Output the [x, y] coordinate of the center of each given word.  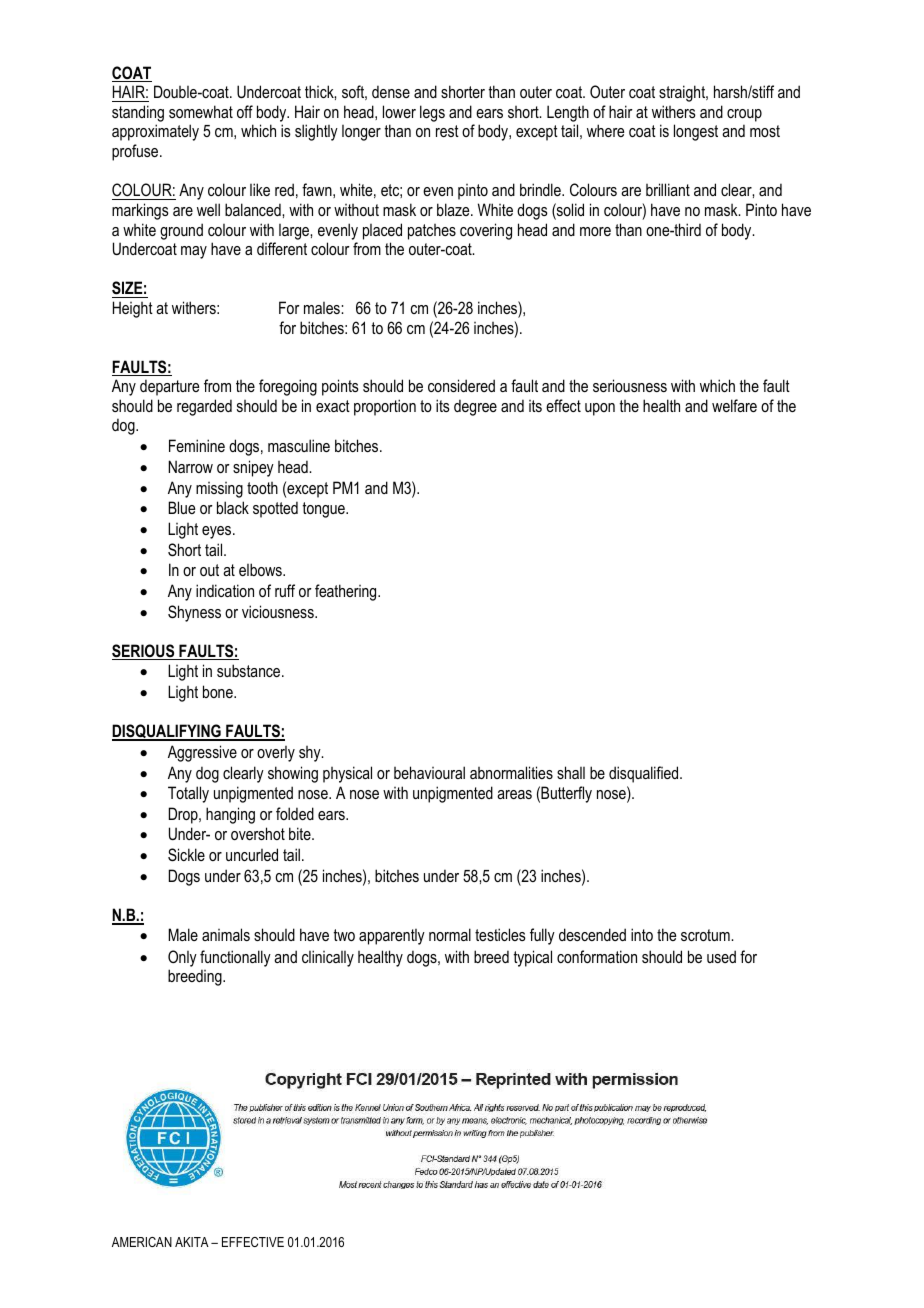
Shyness [194, 613]
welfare [734, 405]
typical [532, 958]
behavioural [429, 772]
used [721, 956]
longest [696, 132]
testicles [500, 934]
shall [571, 772]
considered [461, 385]
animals [226, 934]
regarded [204, 407]
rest [447, 131]
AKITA [192, 1242]
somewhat [201, 111]
